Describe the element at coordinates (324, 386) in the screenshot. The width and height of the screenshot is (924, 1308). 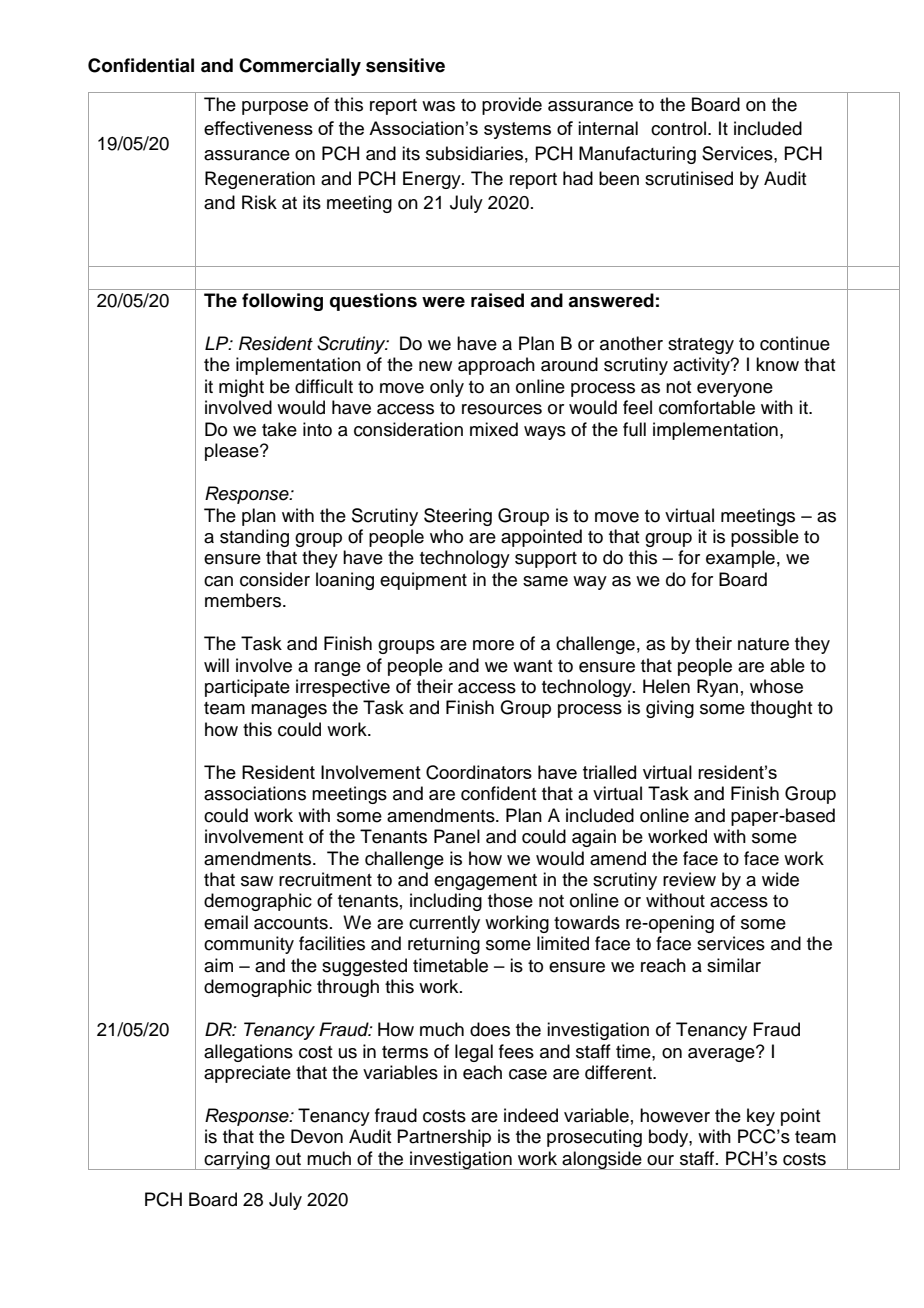
I see `difficult` at that location.
